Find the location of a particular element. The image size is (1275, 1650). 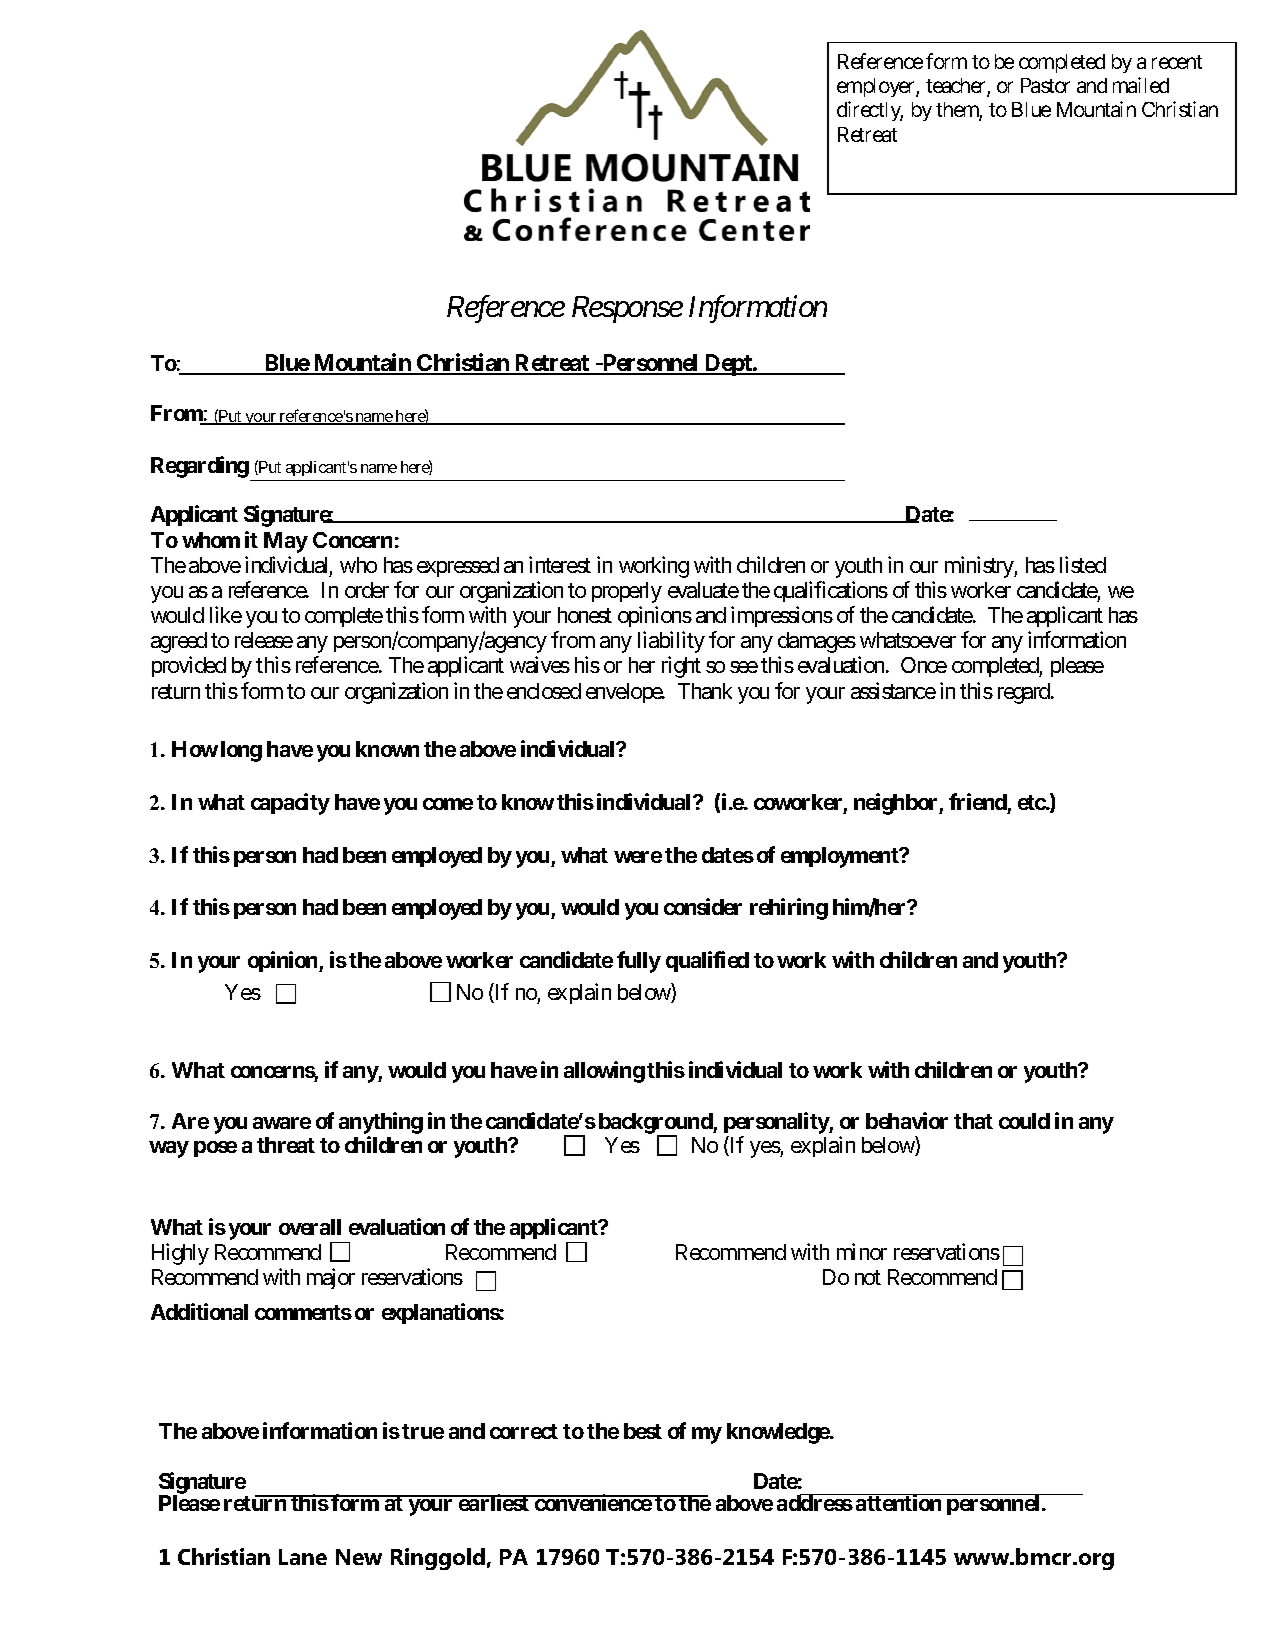

Pastor is located at coordinates (1045, 85).
